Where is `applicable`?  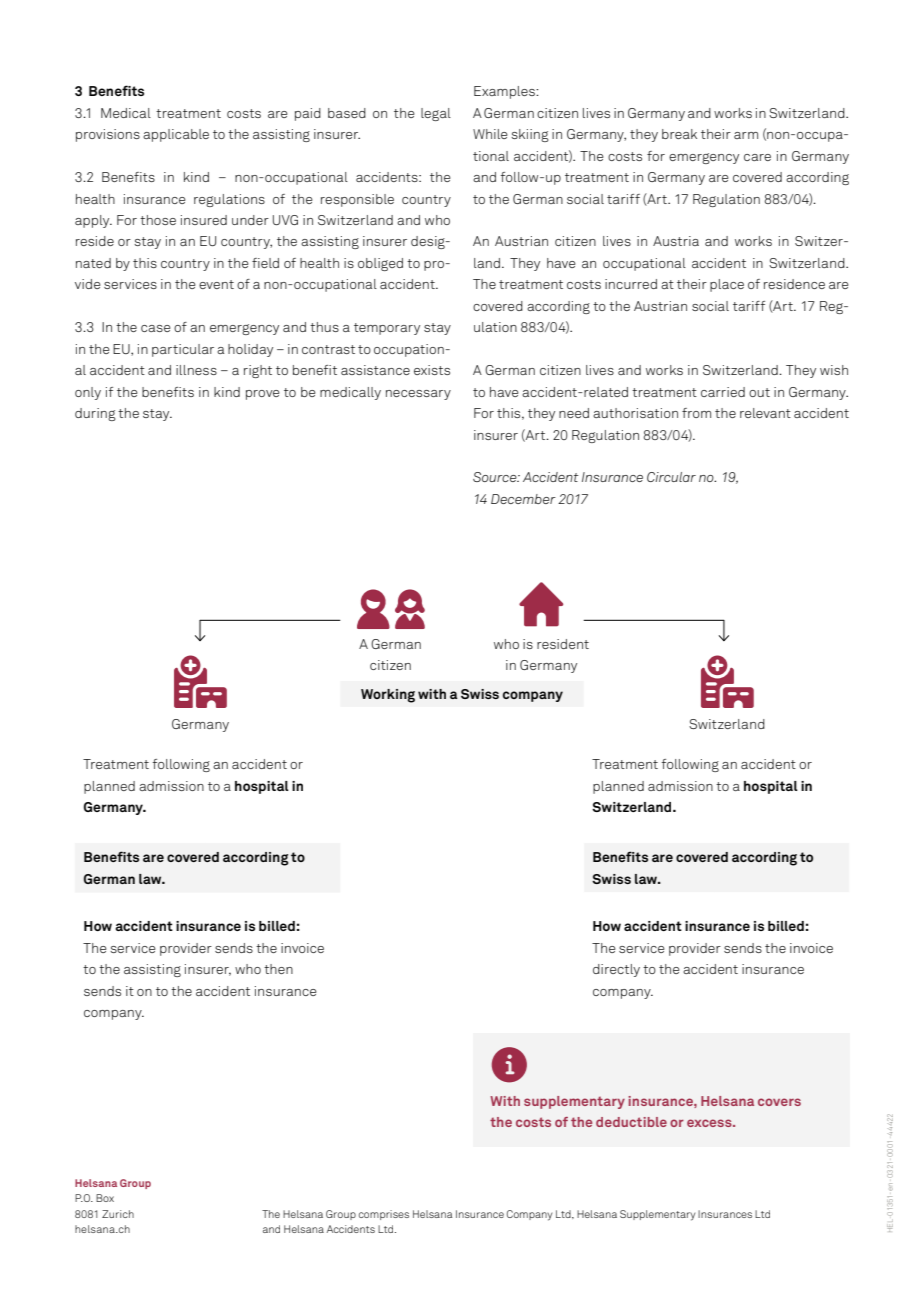 applicable is located at coordinates (176, 135).
